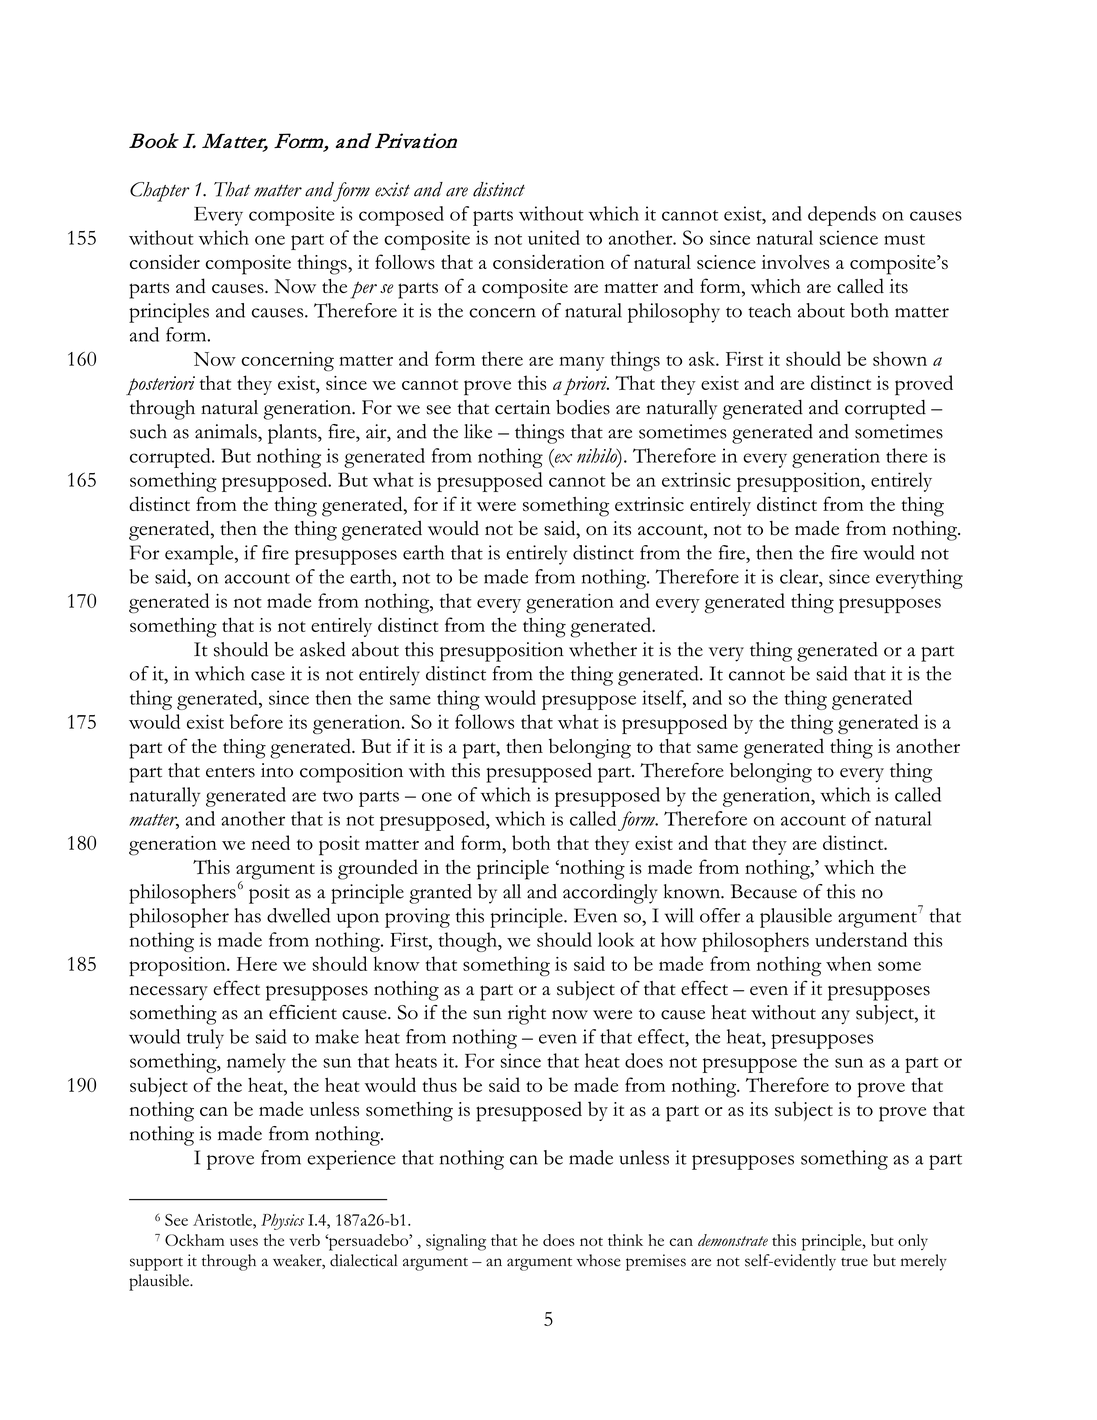 The width and height of the document is (1097, 1420). I want to click on true, so click(854, 1262).
